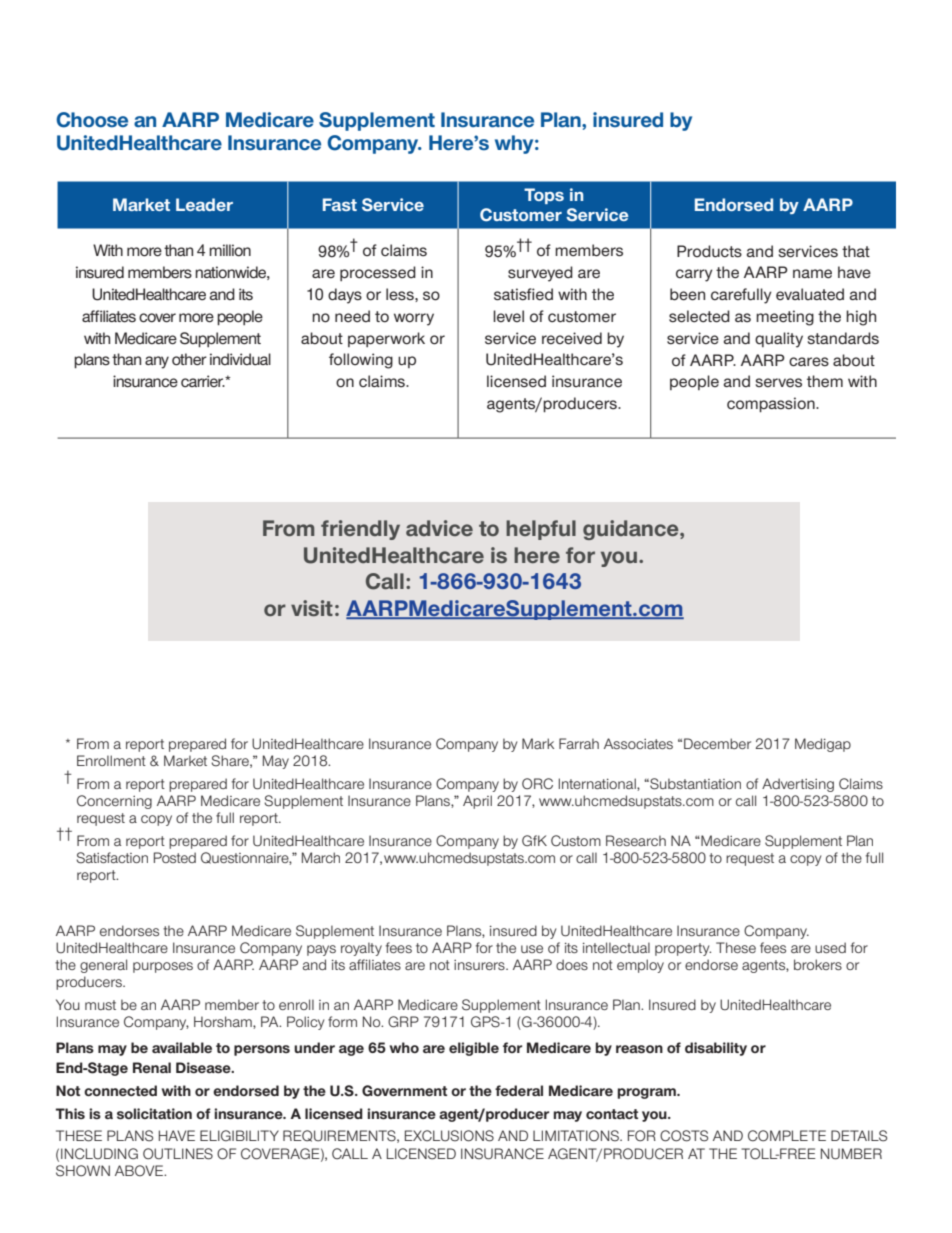 This page has height=1233, width=952. I want to click on Choose, so click(92, 120).
